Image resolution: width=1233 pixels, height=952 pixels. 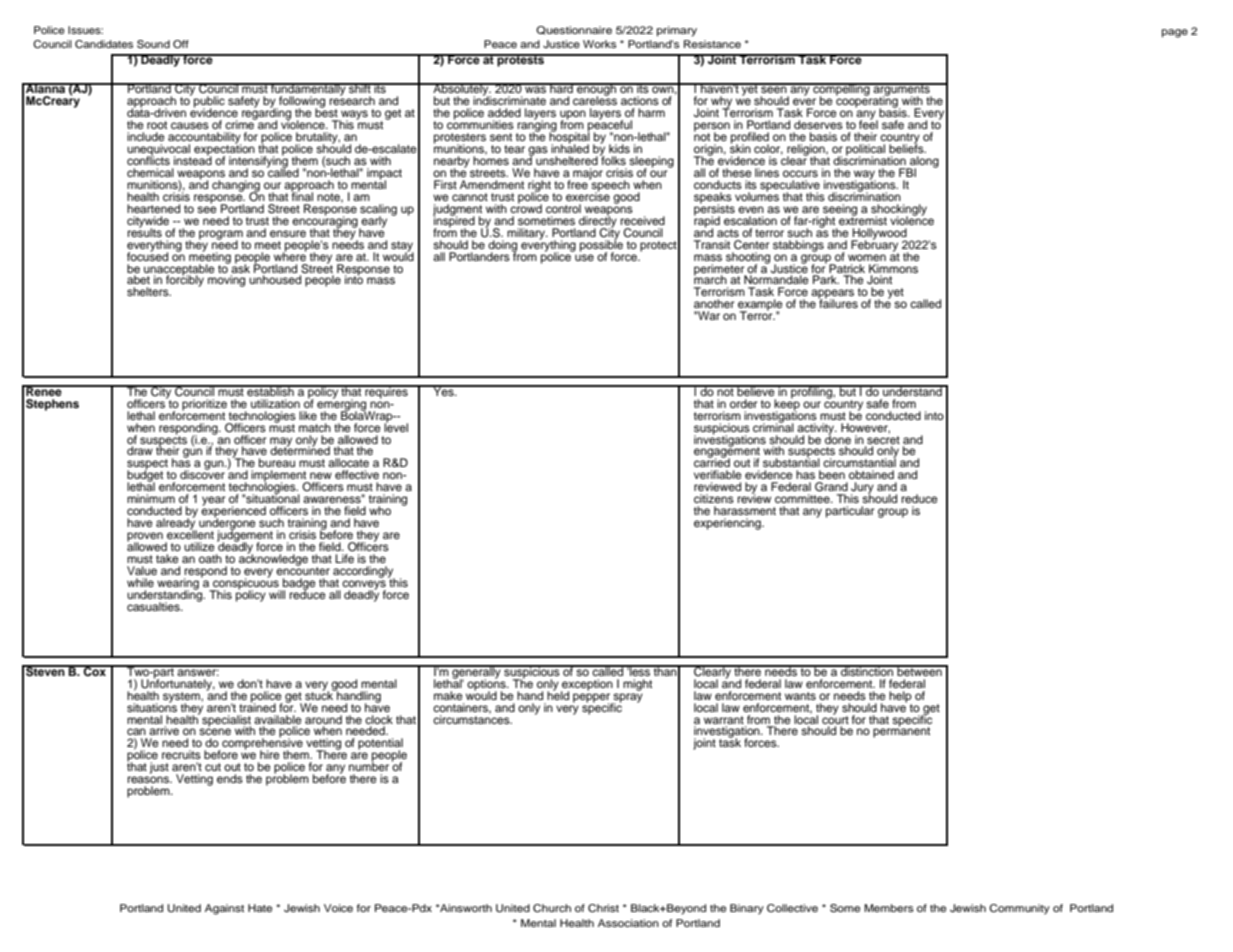 I want to click on Works, so click(x=600, y=44).
